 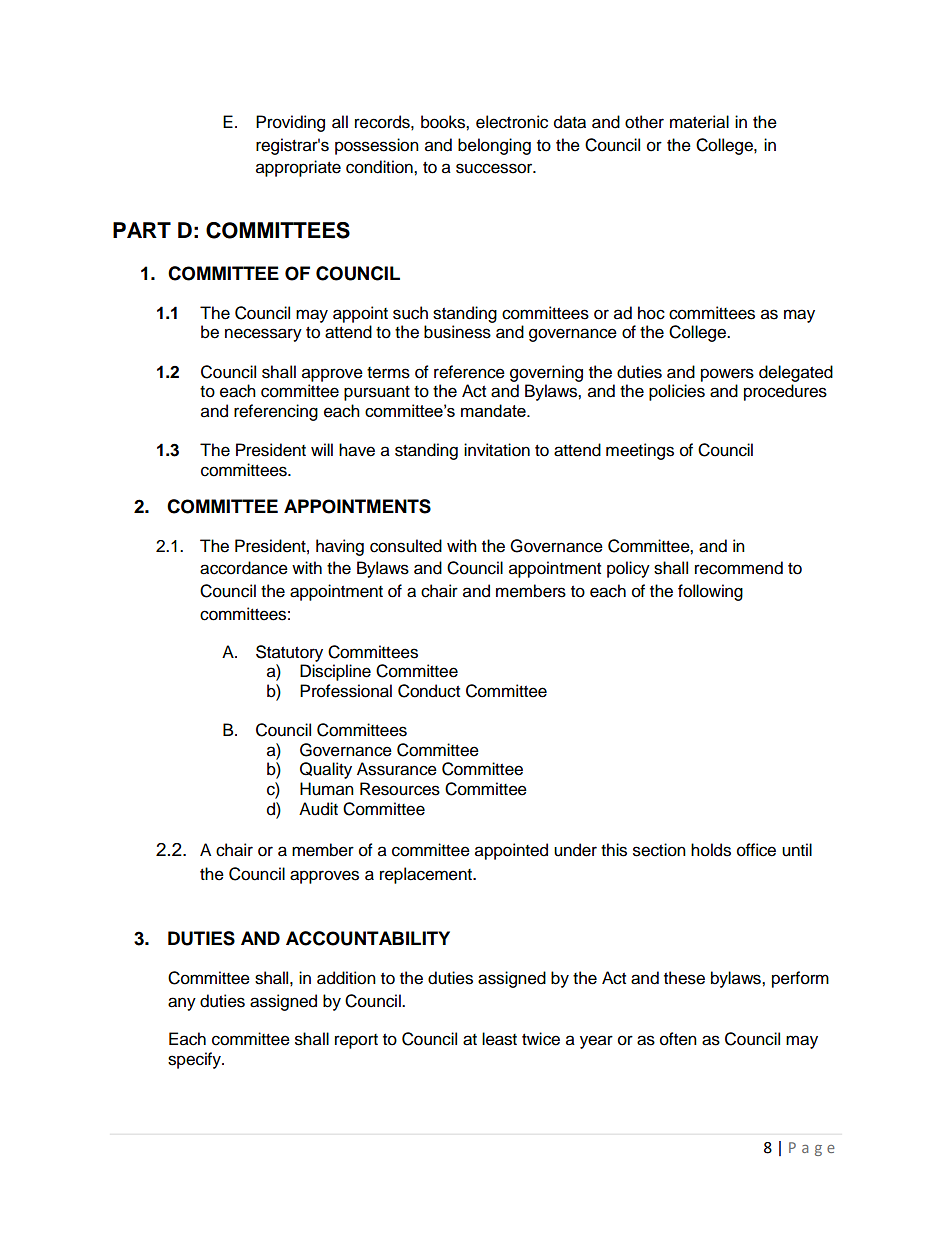 I want to click on business, so click(x=457, y=332).
